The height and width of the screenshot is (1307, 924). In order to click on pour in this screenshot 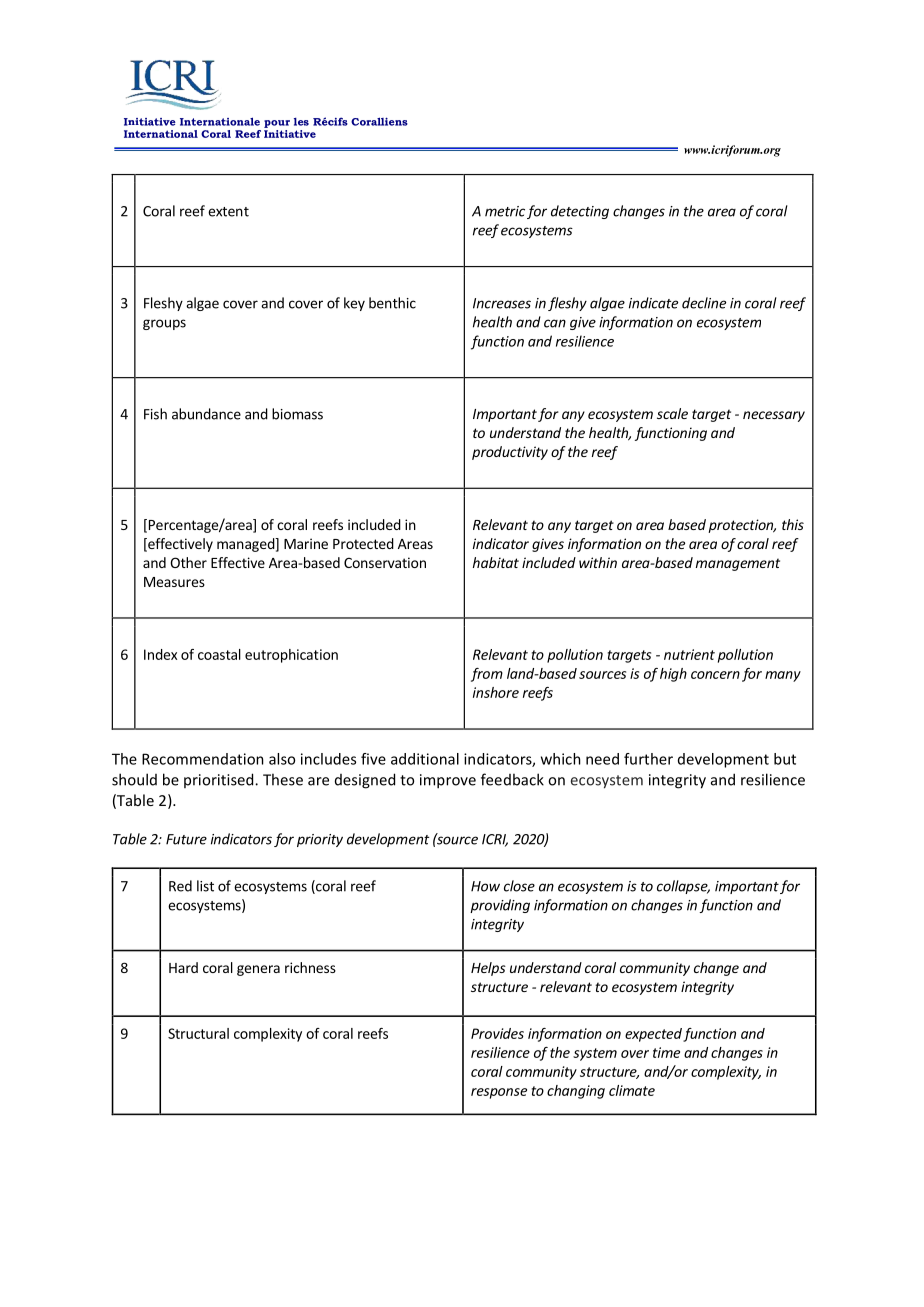, I will do `click(277, 124)`.
